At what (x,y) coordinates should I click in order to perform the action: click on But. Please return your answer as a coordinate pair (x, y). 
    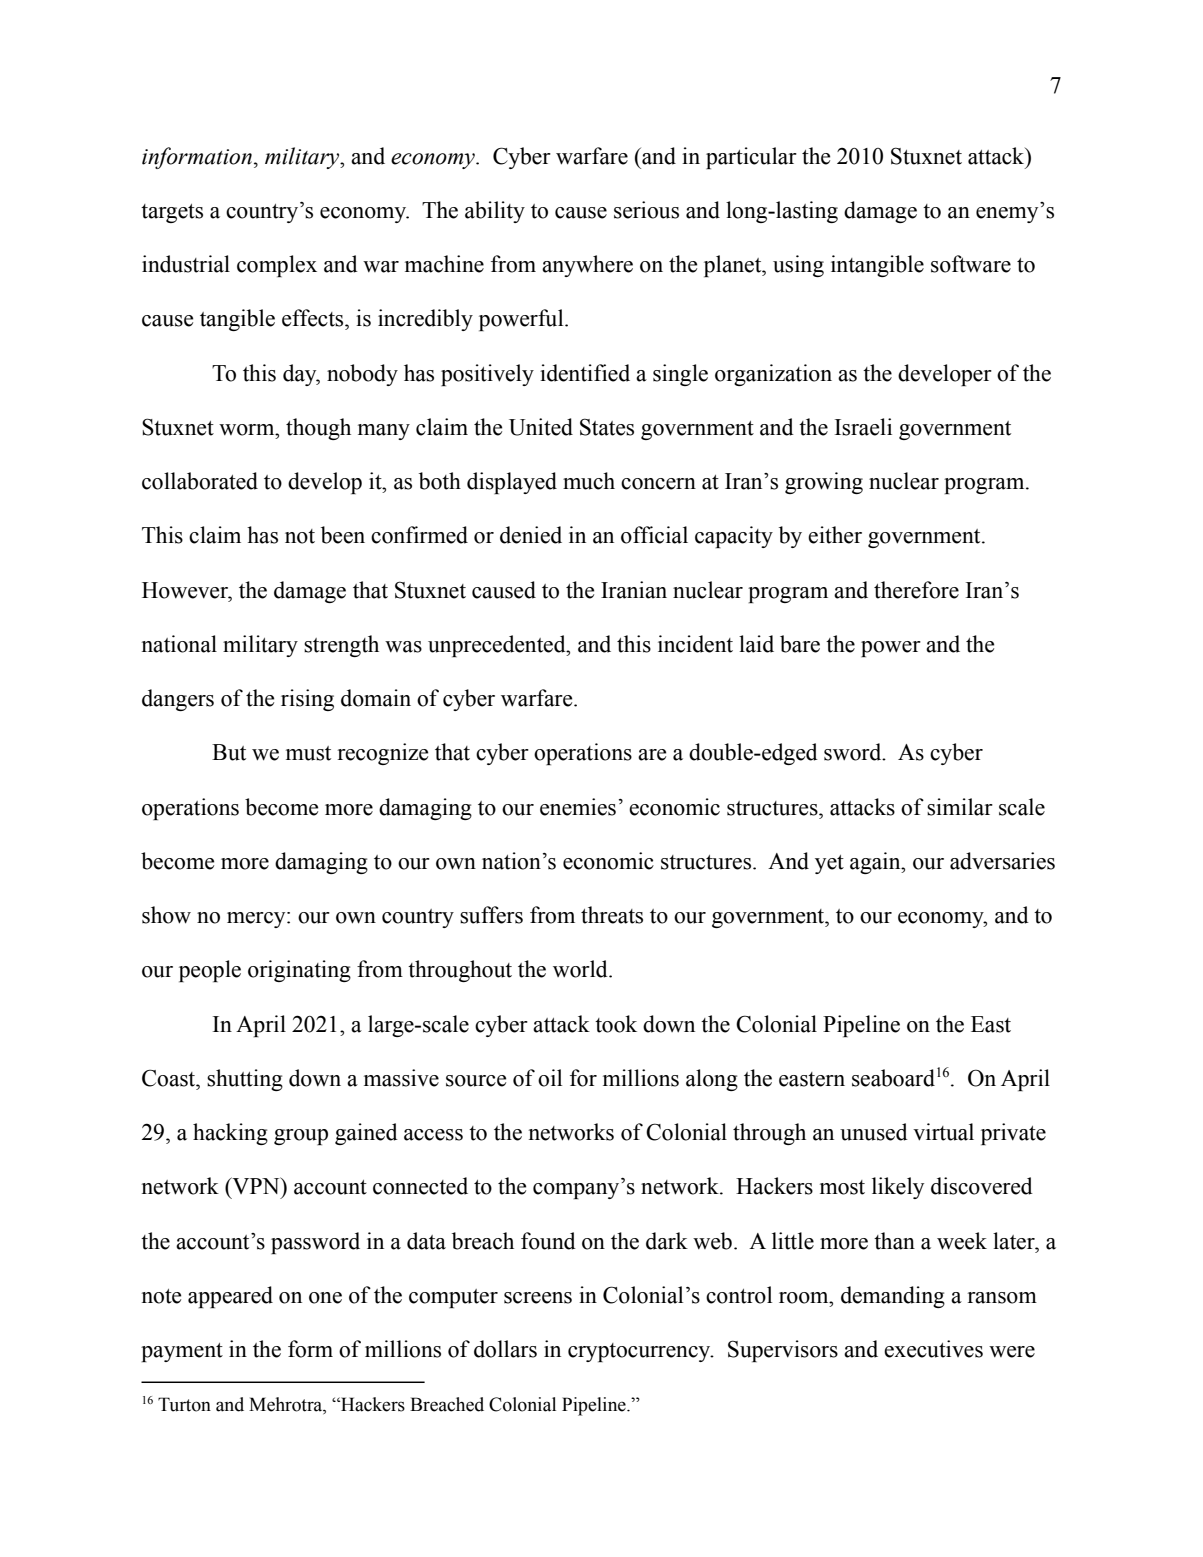
    Looking at the image, I should click on (229, 752).
